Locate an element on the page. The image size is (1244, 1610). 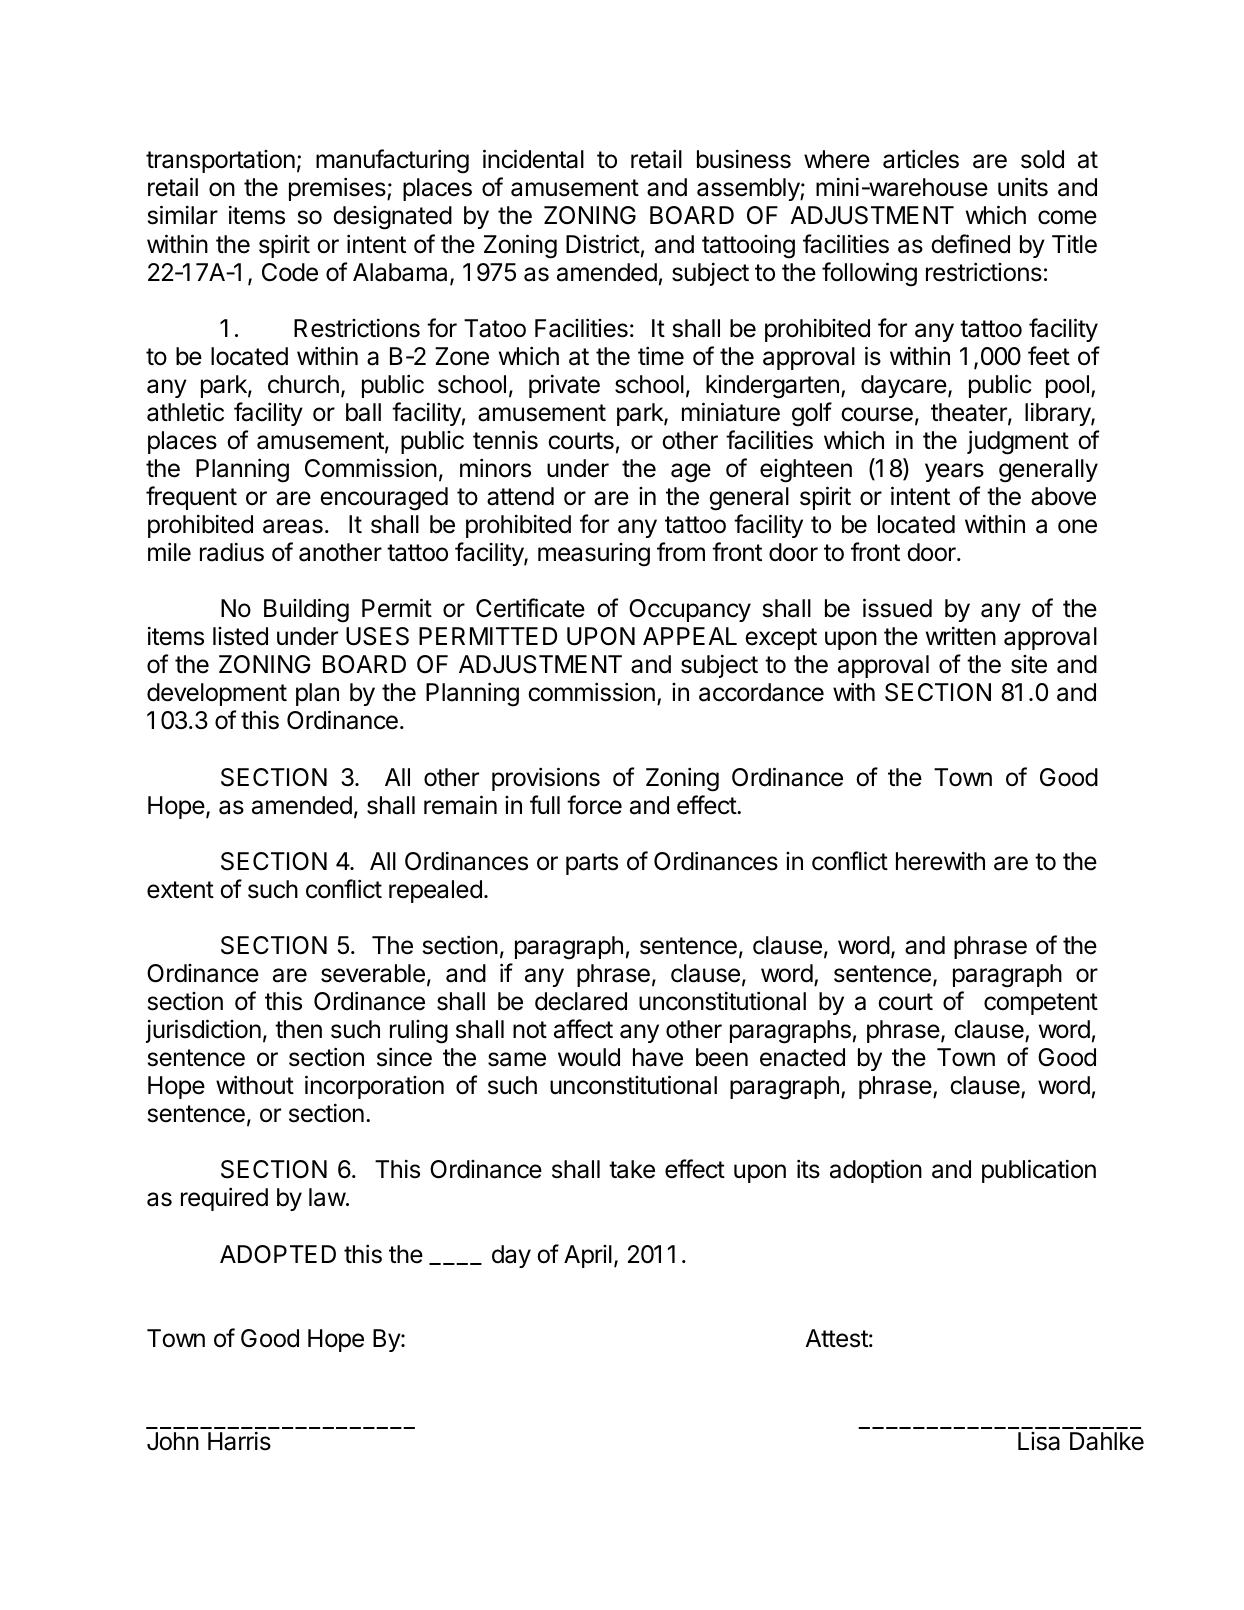
extent is located at coordinates (180, 890).
